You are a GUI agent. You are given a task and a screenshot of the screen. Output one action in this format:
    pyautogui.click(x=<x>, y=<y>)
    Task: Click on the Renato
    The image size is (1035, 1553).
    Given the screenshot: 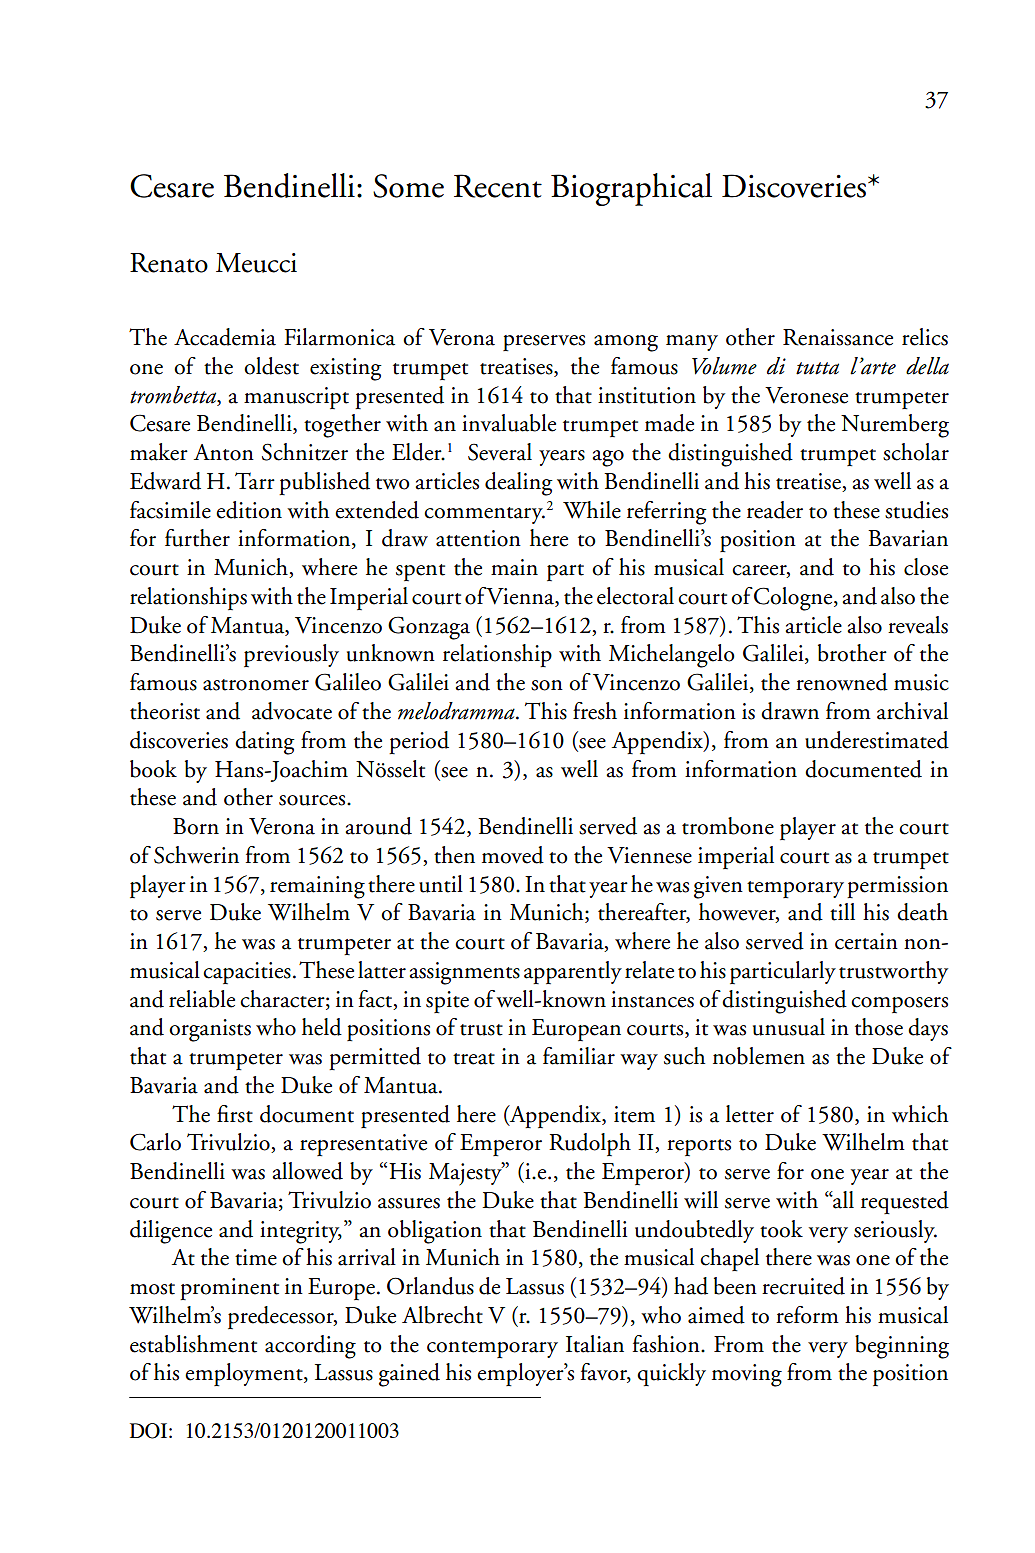 What is the action you would take?
    pyautogui.click(x=169, y=263)
